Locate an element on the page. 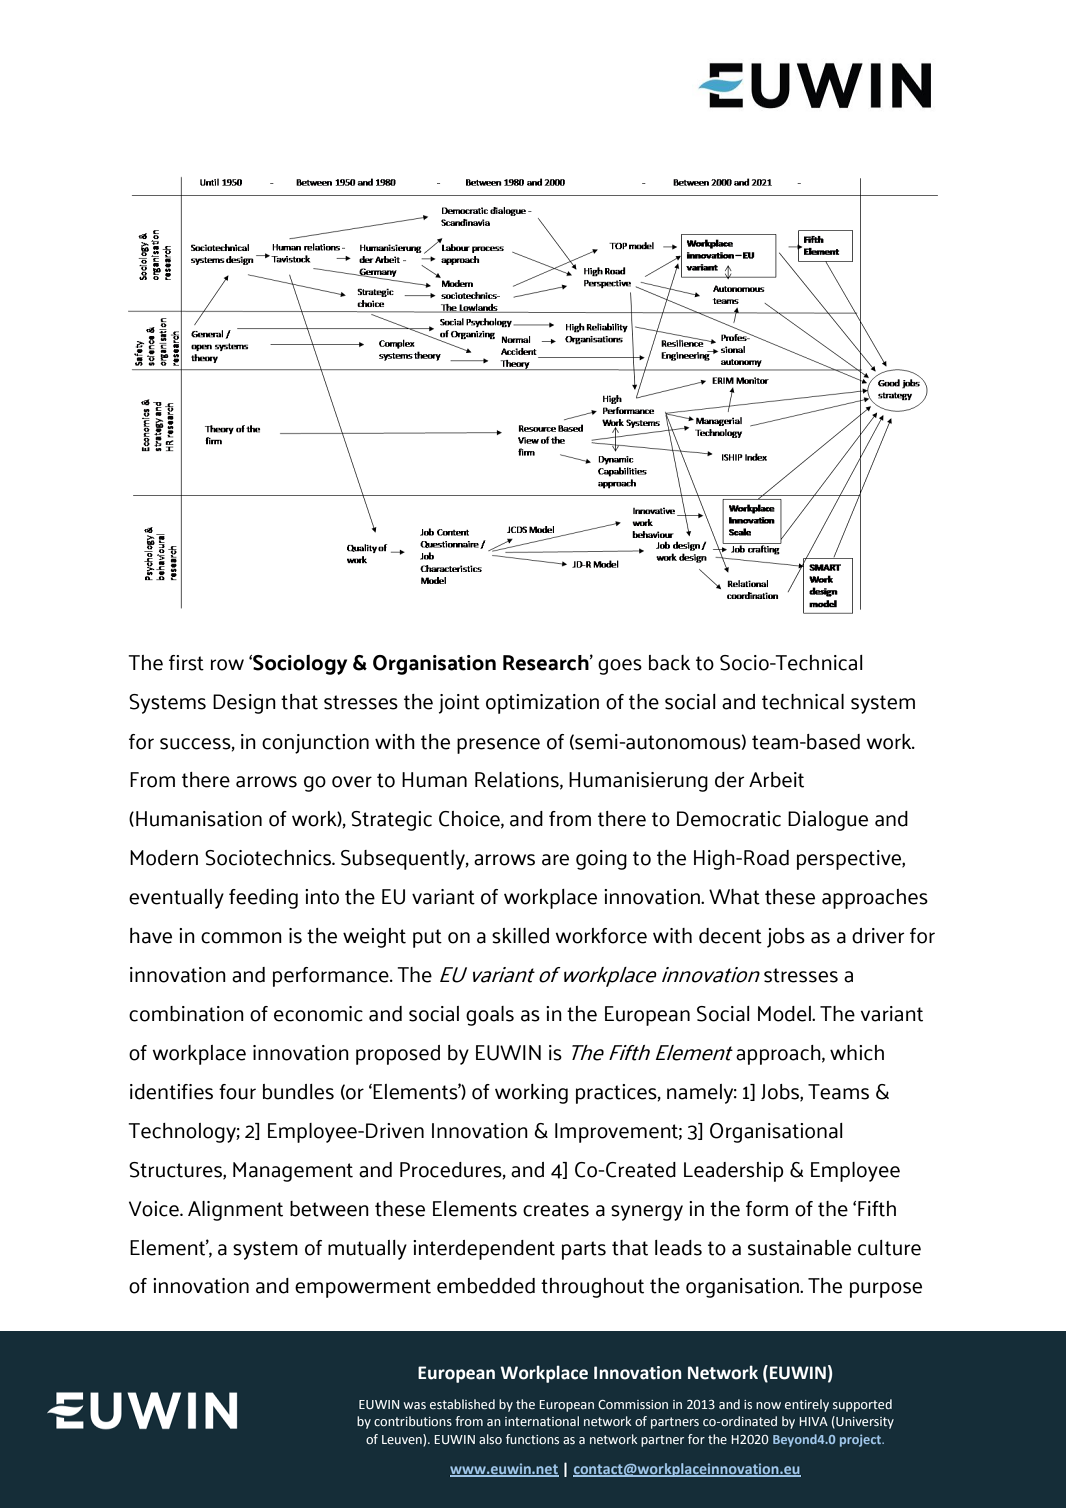  Leuven is located at coordinates (403, 1440).
